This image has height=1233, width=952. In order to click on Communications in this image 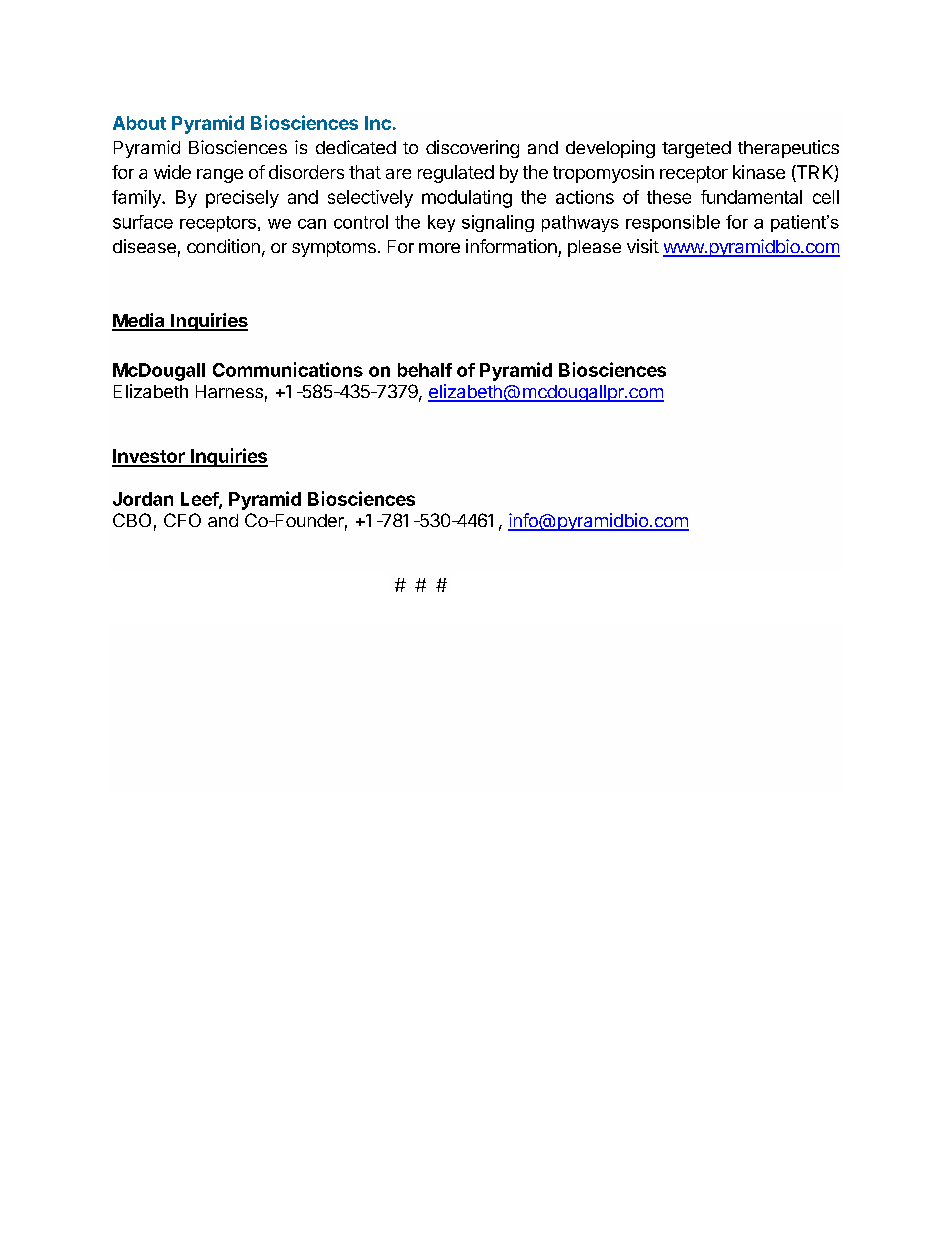, I will do `click(288, 369)`.
